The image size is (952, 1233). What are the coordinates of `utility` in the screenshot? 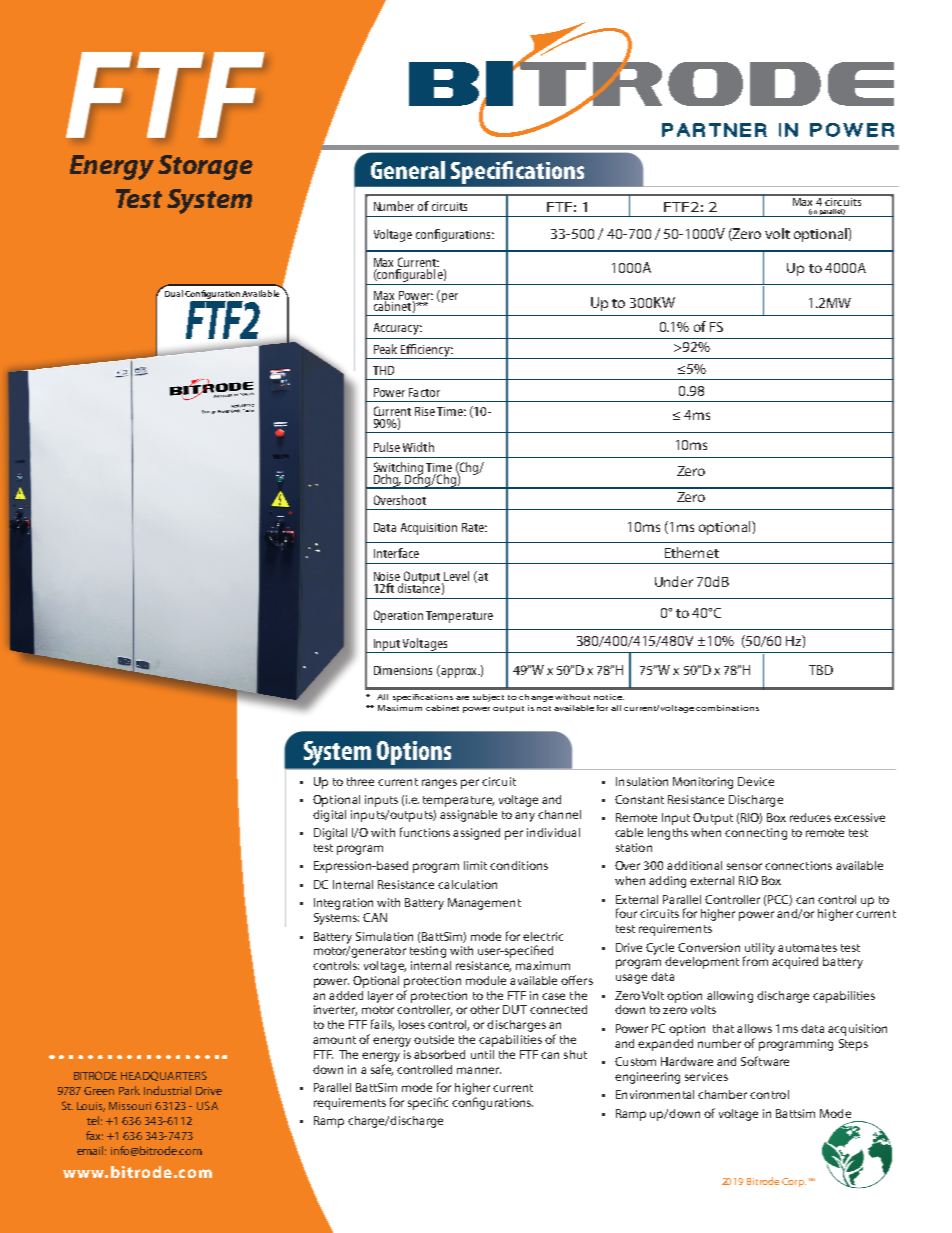 It's located at (760, 950).
